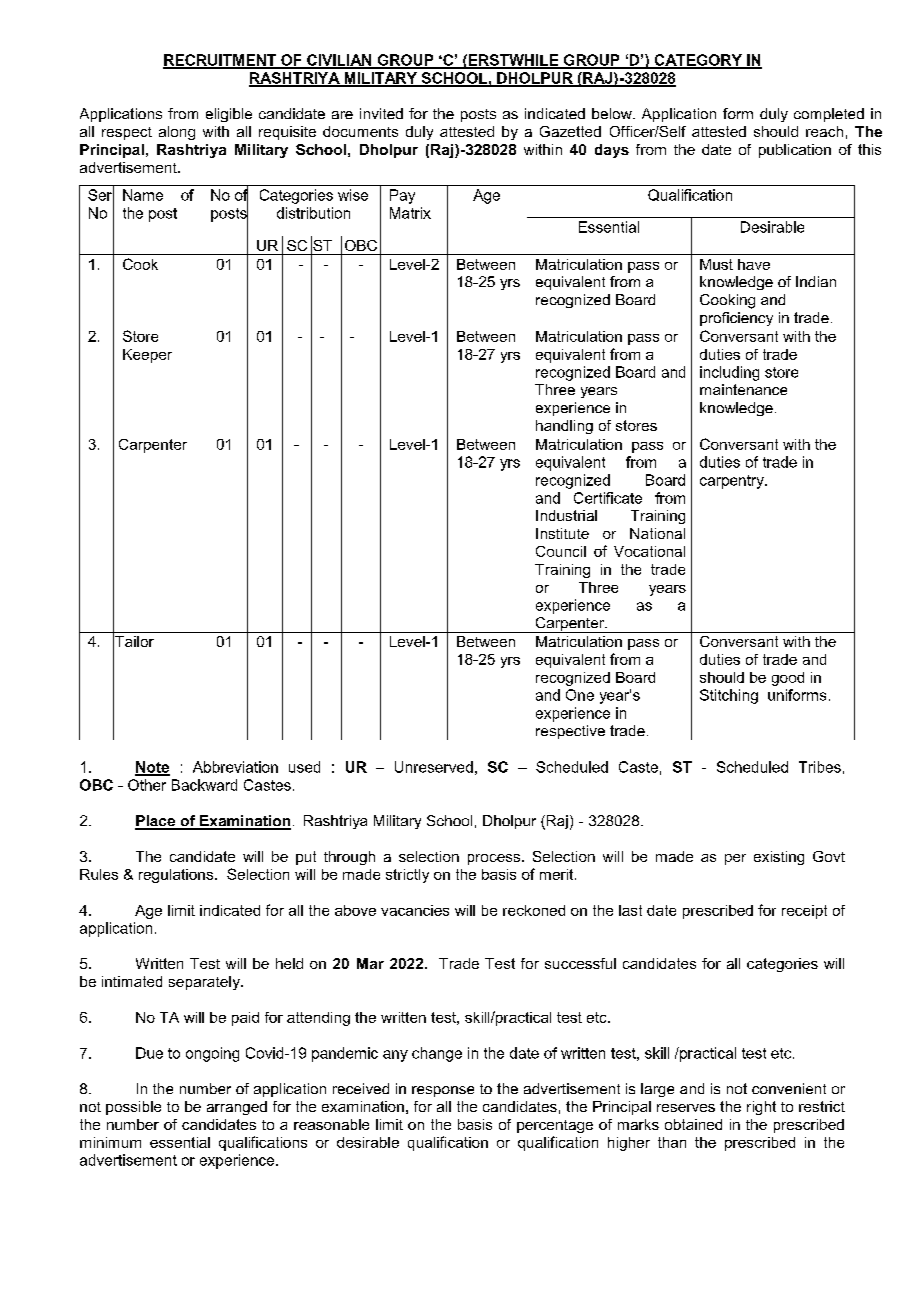 The image size is (924, 1307). I want to click on Matrix, so click(410, 213).
